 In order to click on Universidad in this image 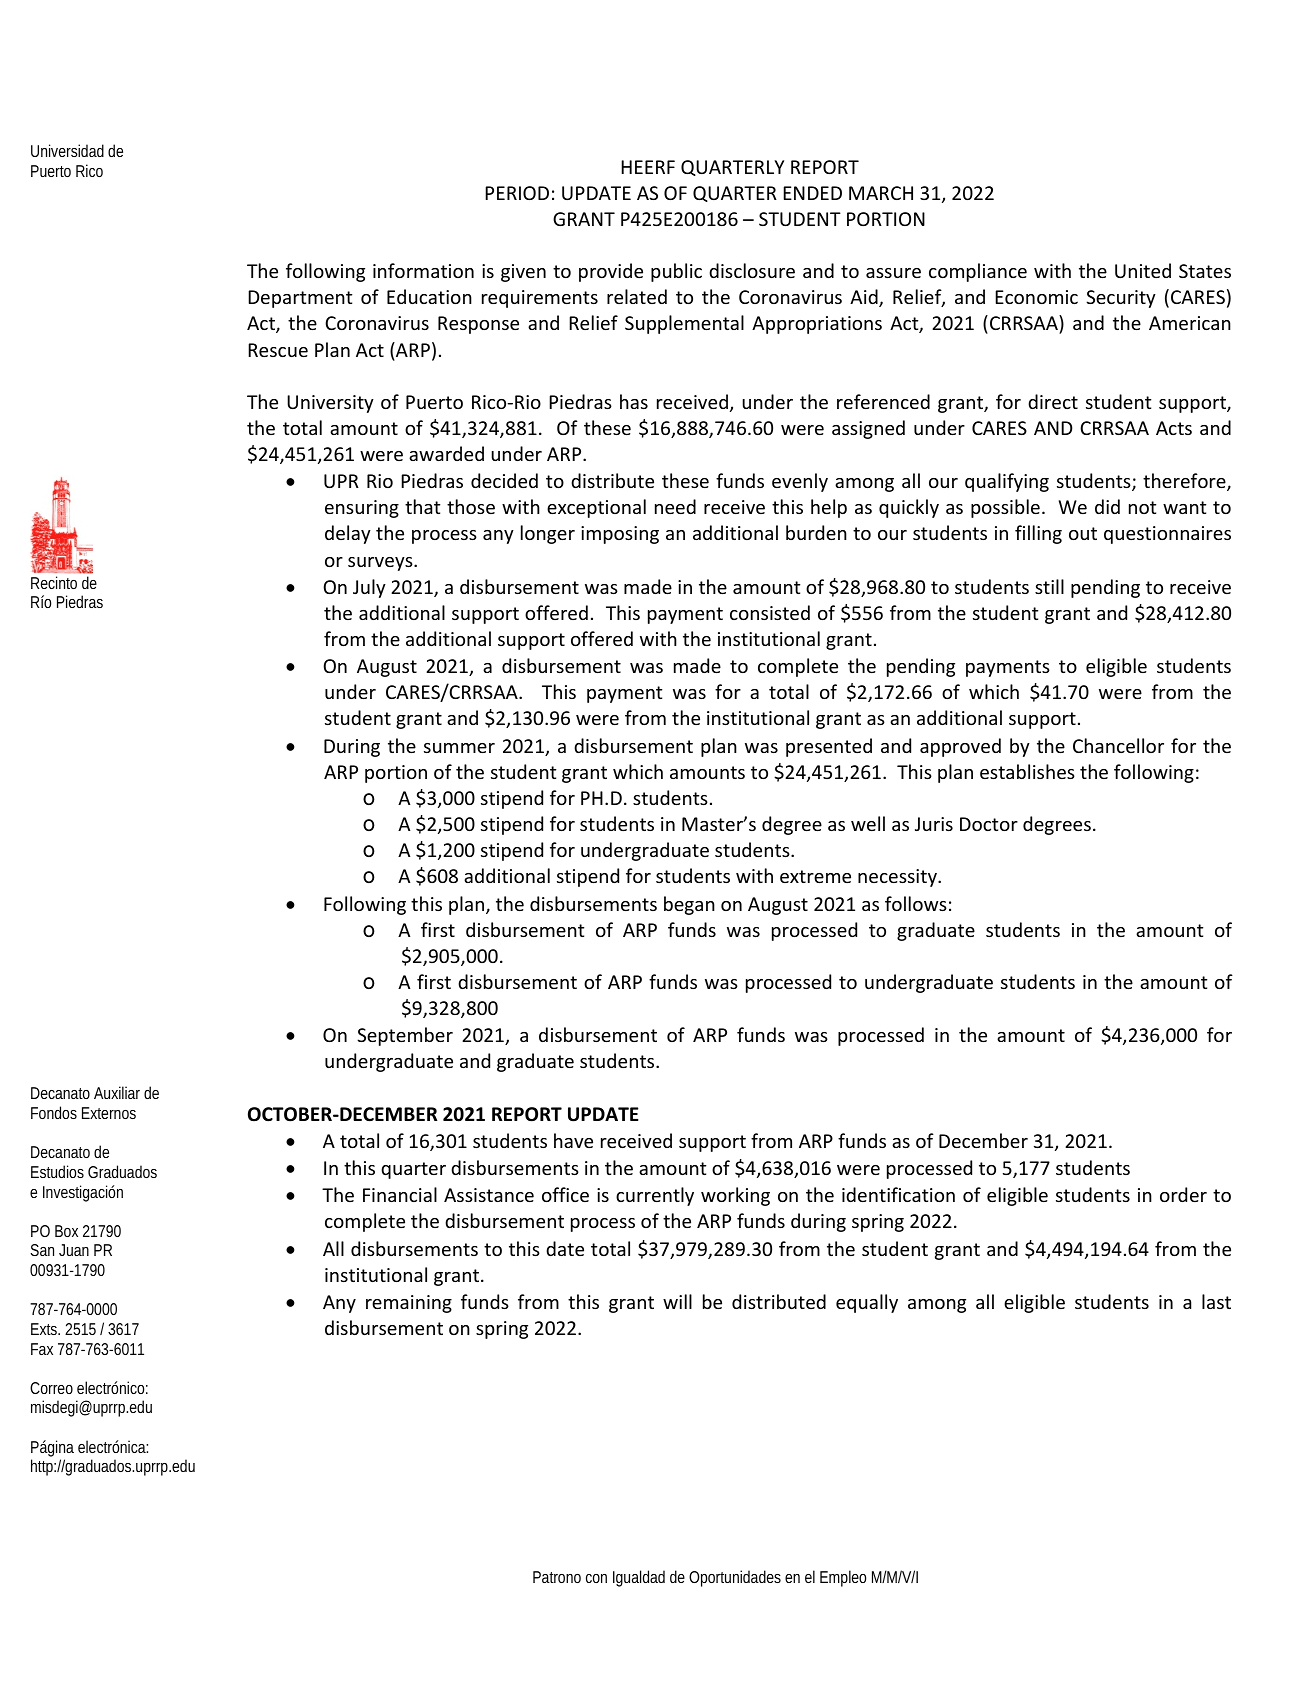, I will do `click(67, 150)`.
